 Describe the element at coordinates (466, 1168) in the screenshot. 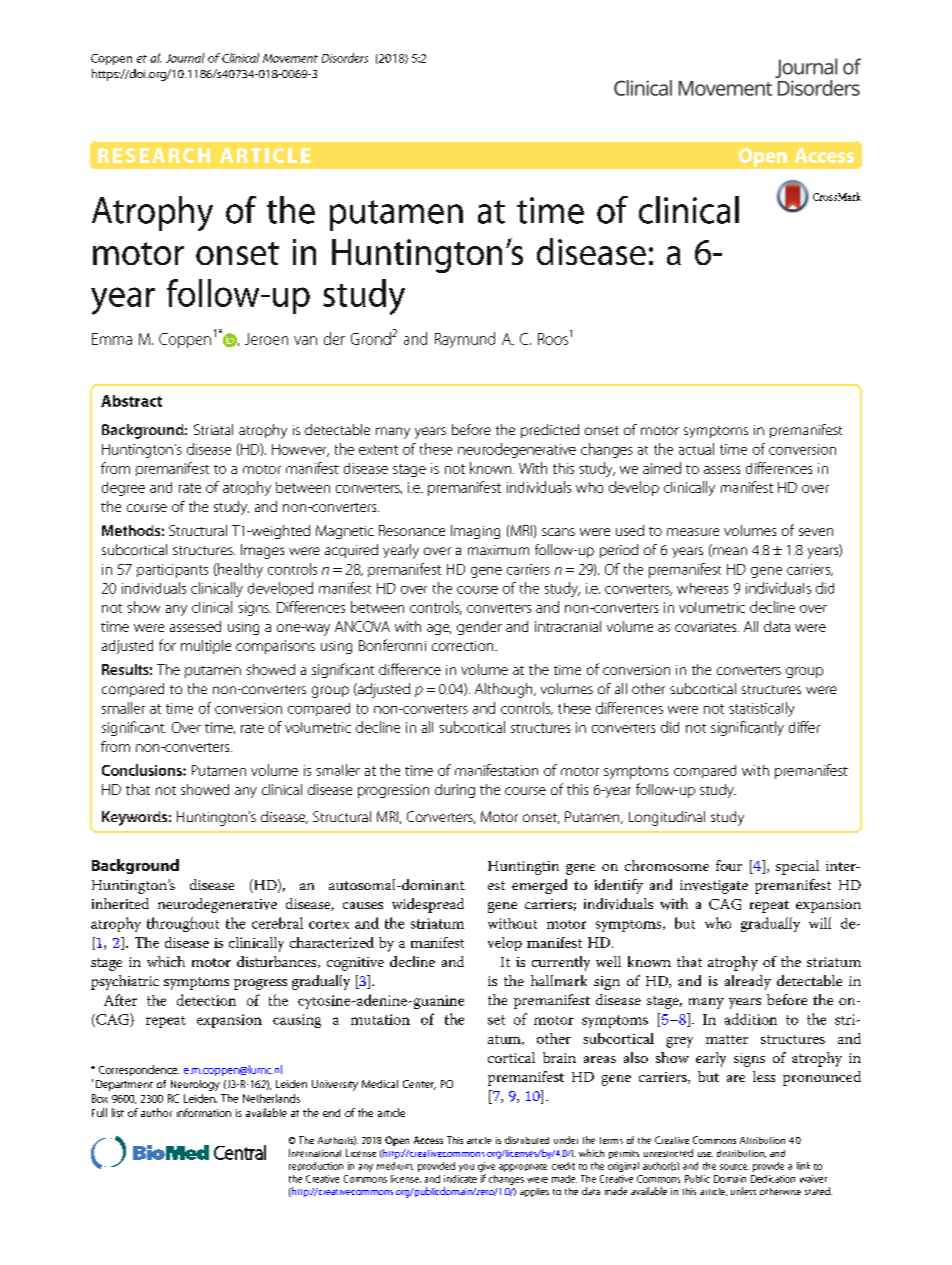

I see `you` at that location.
